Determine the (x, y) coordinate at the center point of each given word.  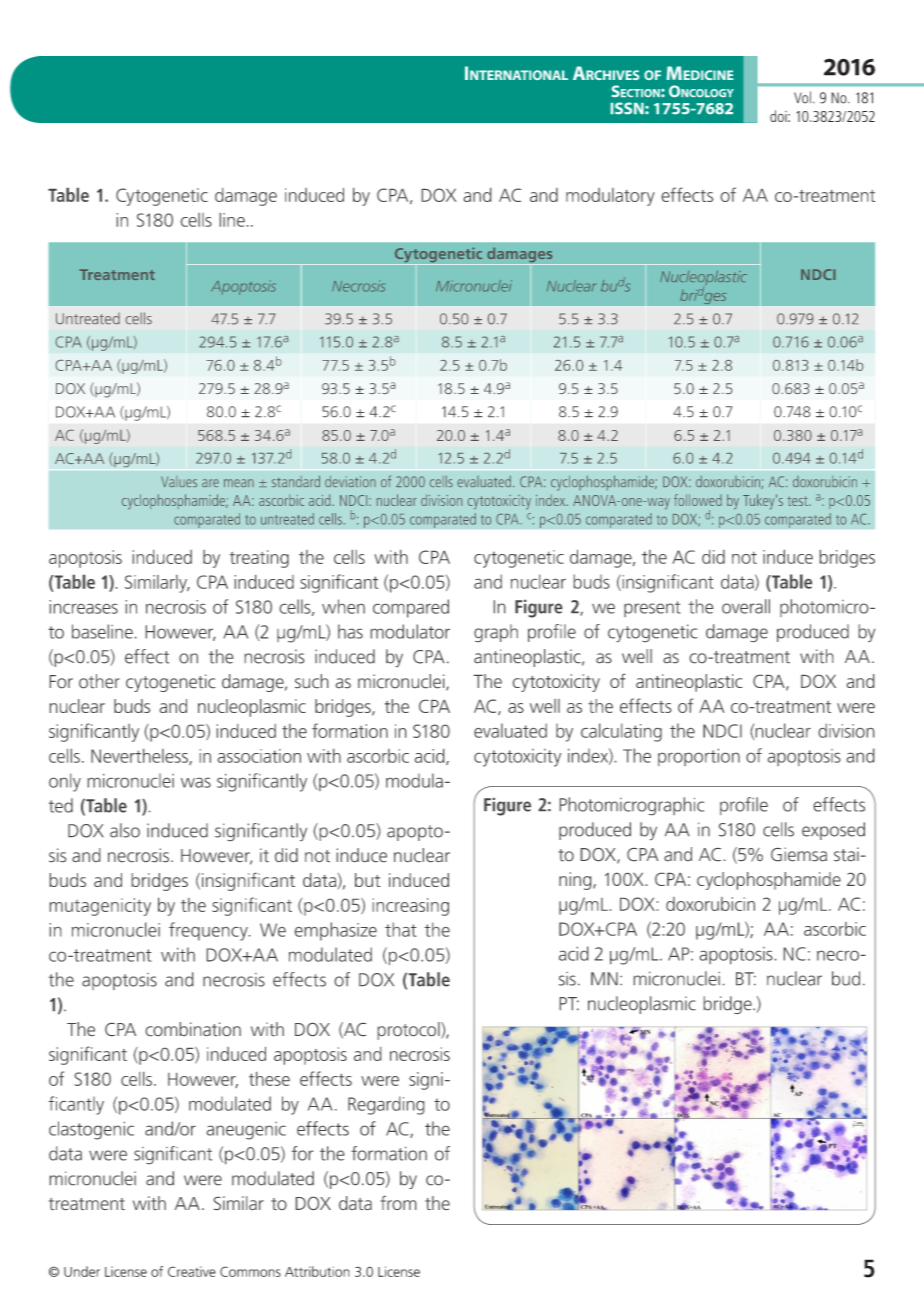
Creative (192, 1271)
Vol (802, 97)
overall (746, 606)
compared (411, 608)
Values (179, 481)
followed (698, 500)
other (99, 681)
